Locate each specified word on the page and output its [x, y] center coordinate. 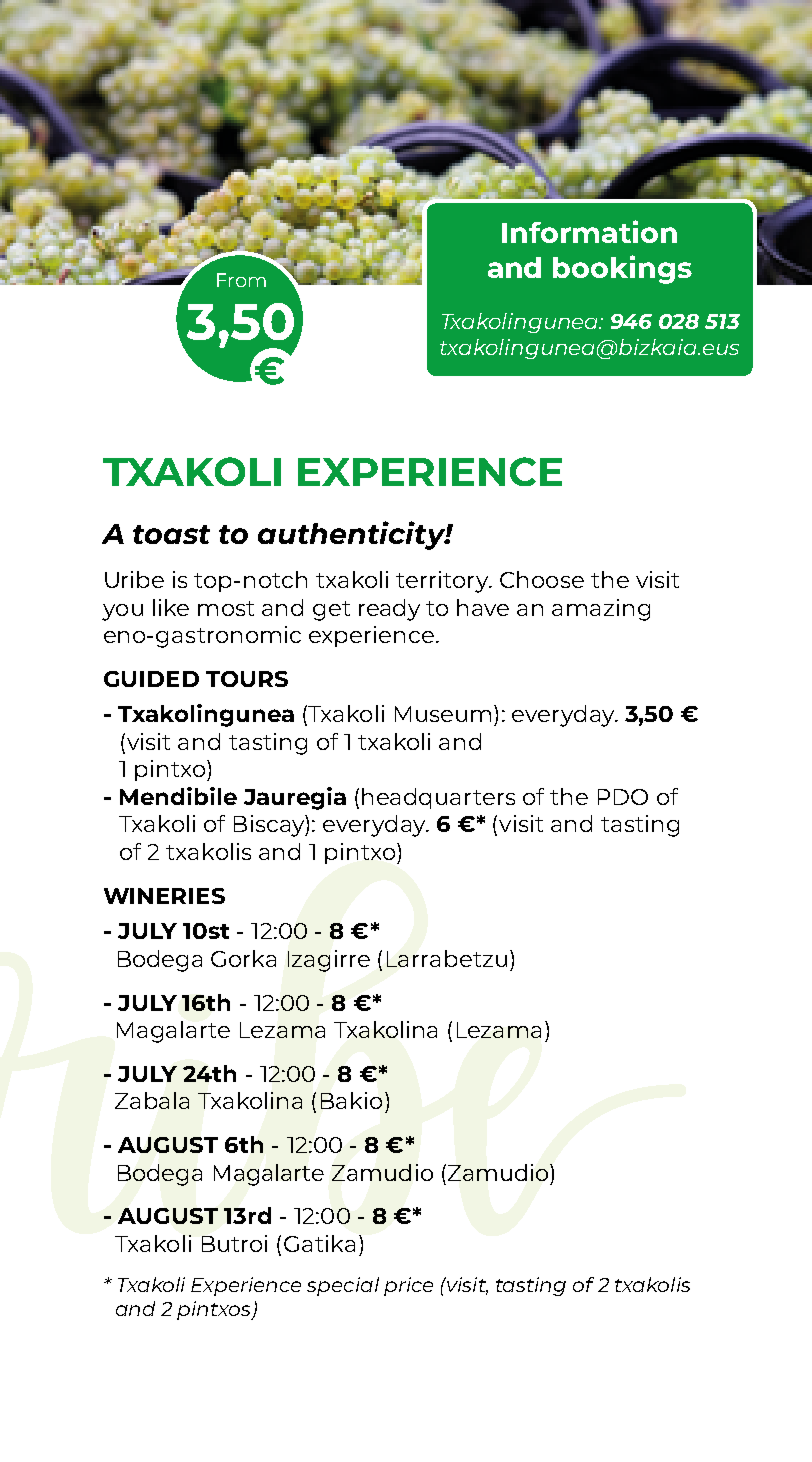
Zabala [152, 1100]
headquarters [438, 798]
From [241, 280]
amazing [601, 610]
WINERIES [164, 896]
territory [443, 582]
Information [589, 231]
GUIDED [151, 679]
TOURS [247, 679]
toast [171, 534]
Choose [542, 579]
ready [389, 610]
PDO [623, 797]
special [343, 1286]
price [408, 1286]
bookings [622, 269]
